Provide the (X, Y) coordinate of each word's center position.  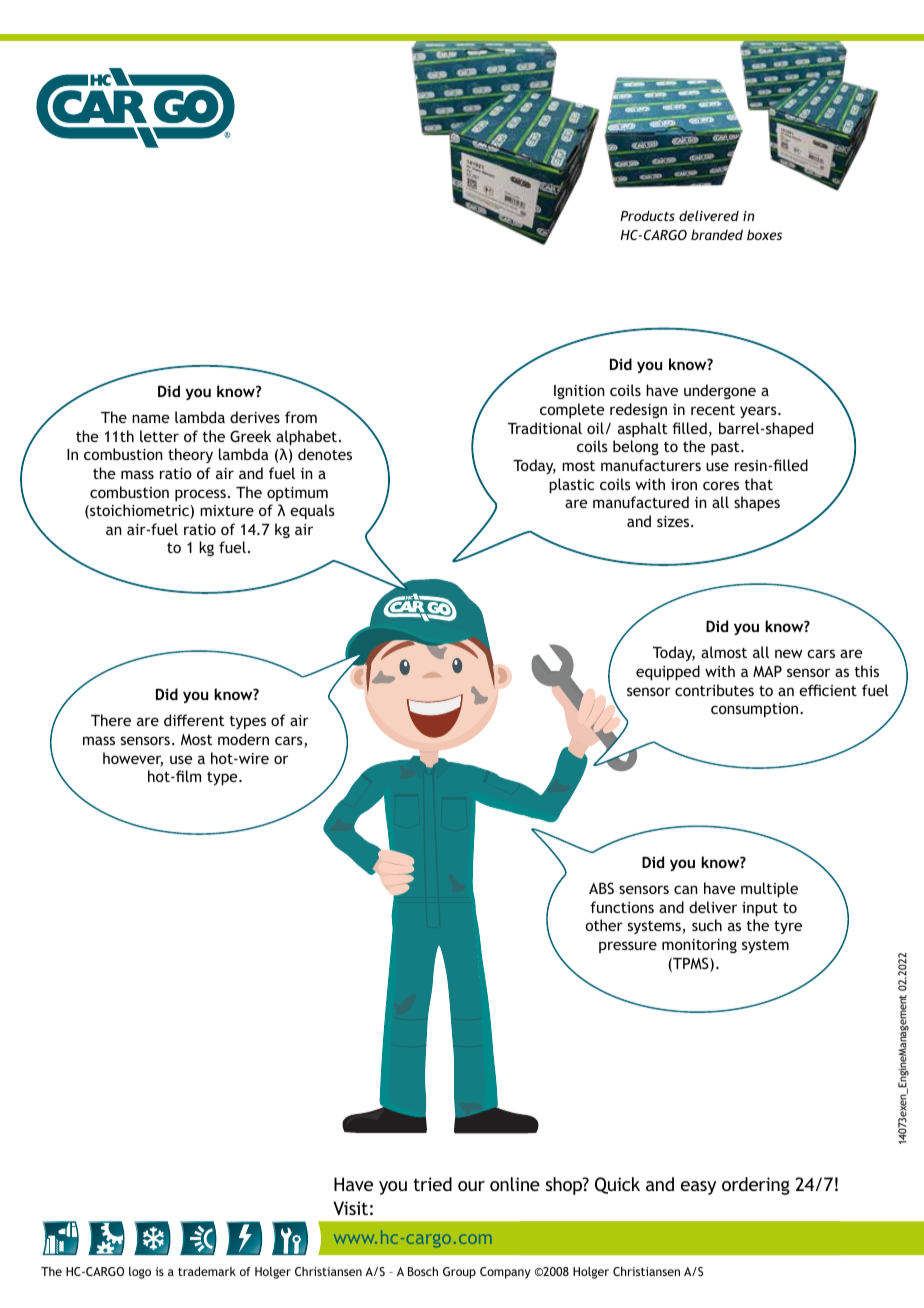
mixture (227, 510)
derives (255, 417)
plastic (571, 485)
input (760, 909)
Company (505, 1273)
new (789, 653)
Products (647, 215)
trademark (207, 1271)
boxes (764, 234)
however (133, 759)
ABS (601, 888)
